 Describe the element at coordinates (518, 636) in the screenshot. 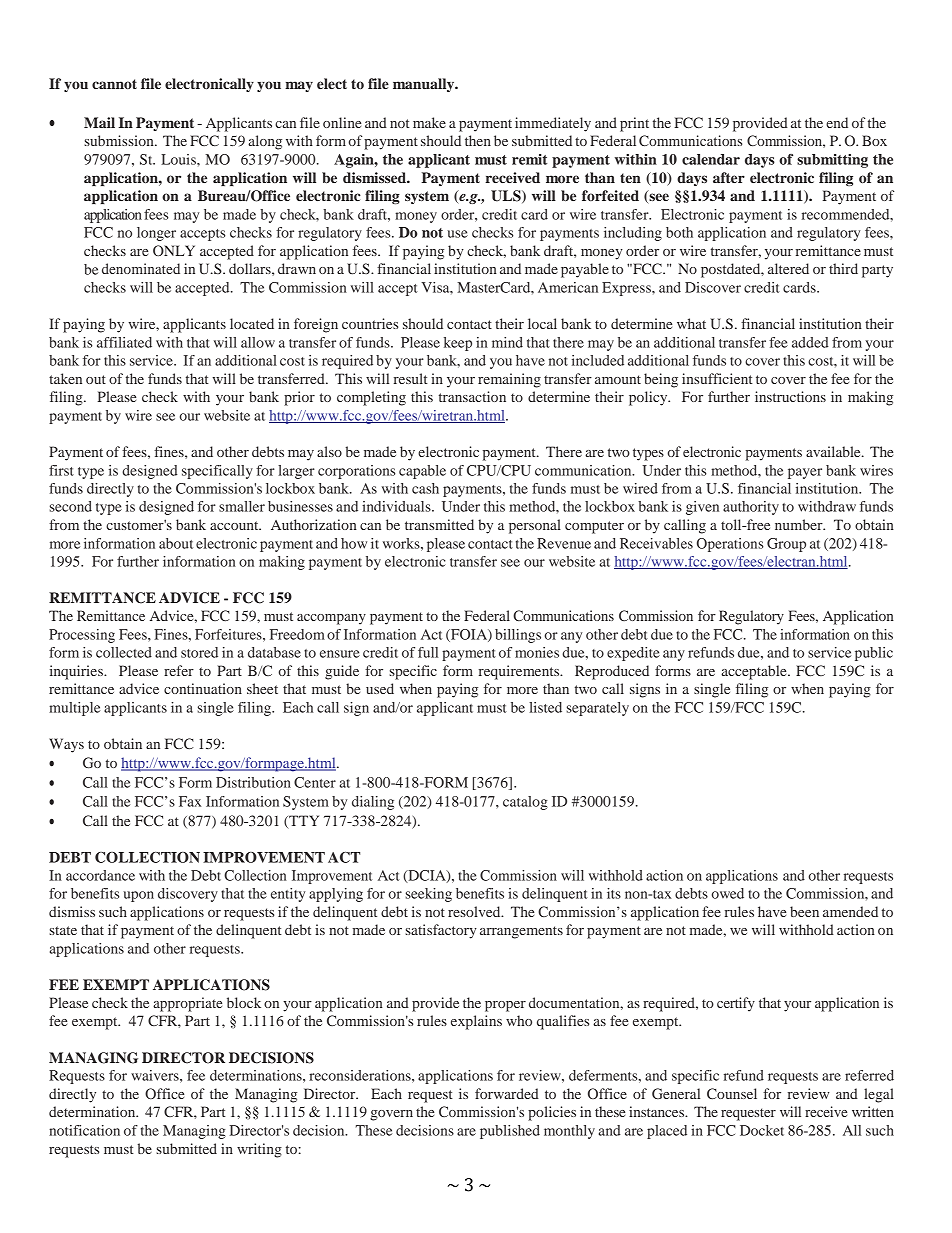

I see `billings` at that location.
